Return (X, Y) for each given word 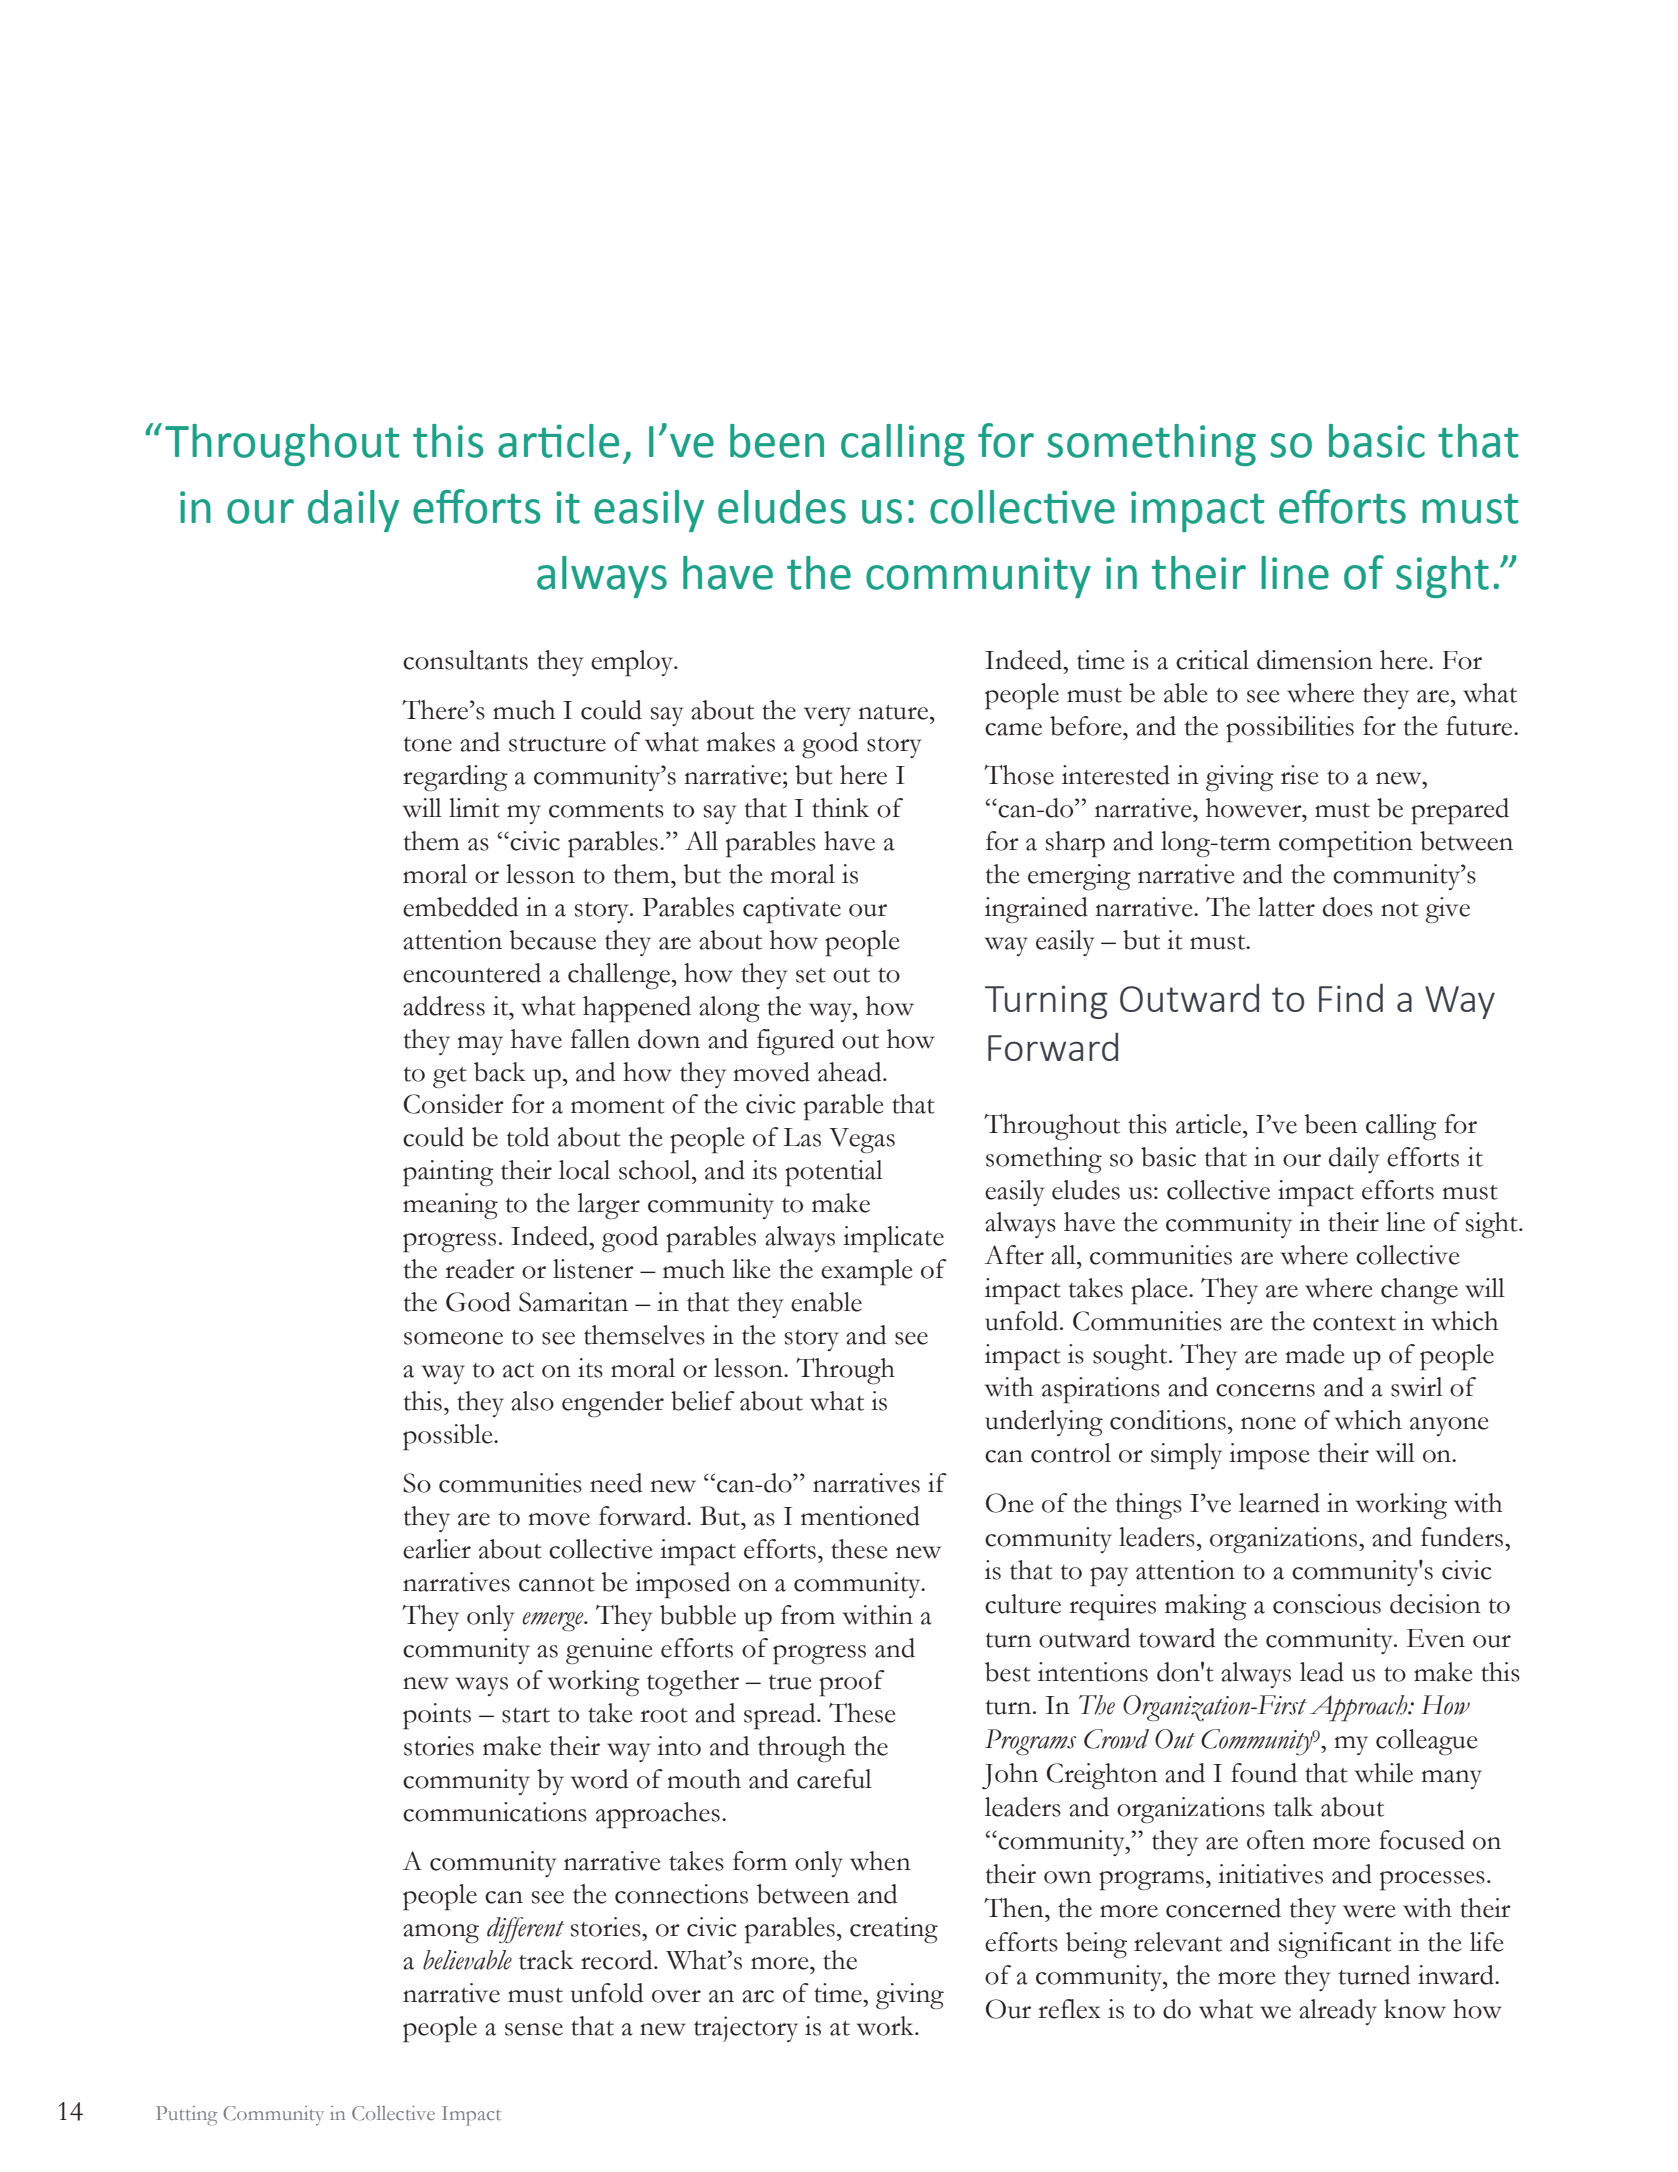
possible (449, 1437)
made (1315, 1354)
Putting (186, 2116)
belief (703, 1401)
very (827, 716)
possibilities (1290, 729)
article (1210, 1124)
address (444, 1006)
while (1384, 1773)
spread (781, 1716)
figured (795, 1042)
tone (428, 744)
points (437, 1716)
